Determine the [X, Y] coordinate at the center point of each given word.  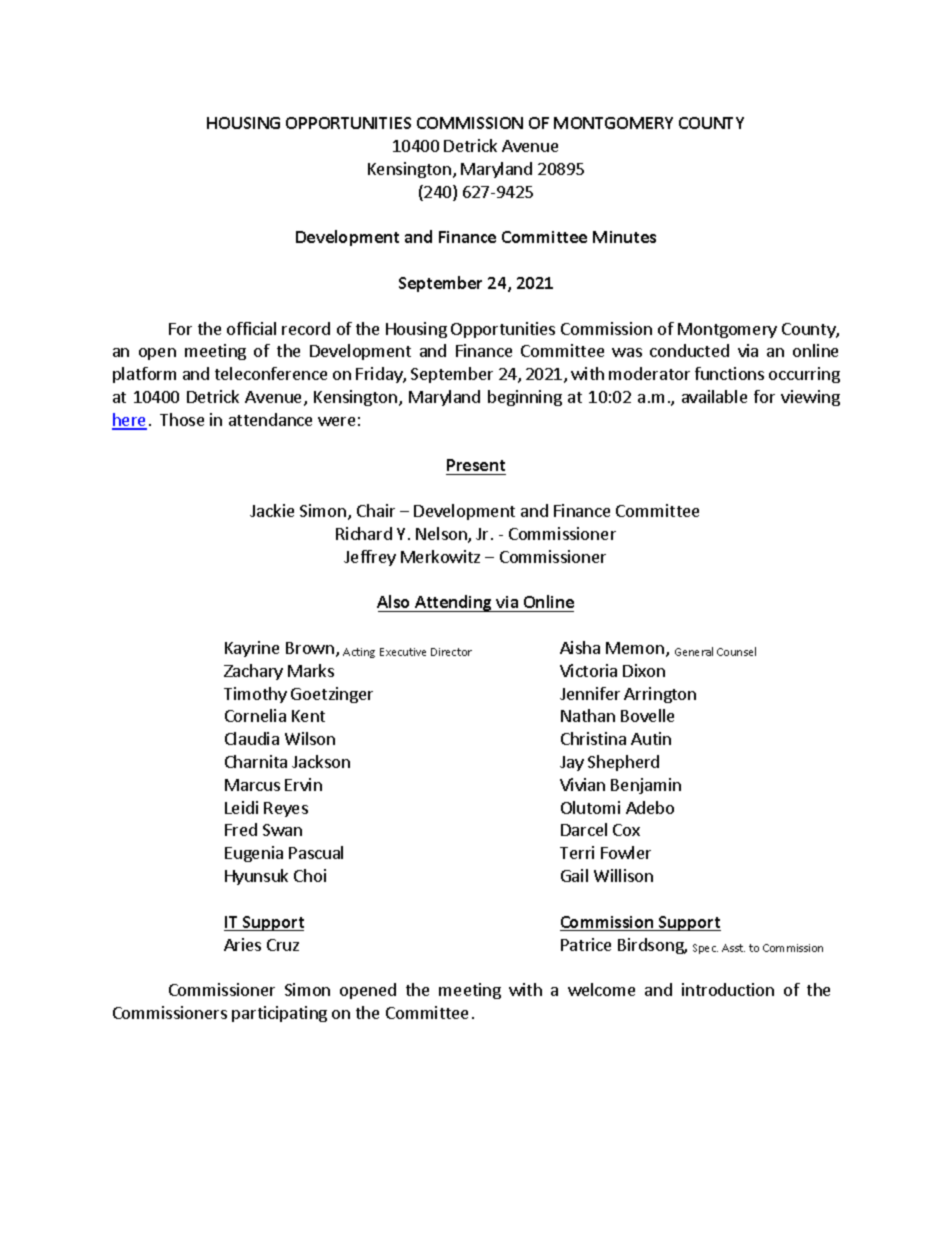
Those [182, 419]
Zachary [253, 672]
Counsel [736, 651]
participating [279, 1014]
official [251, 328]
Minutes [624, 237]
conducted [689, 350]
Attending [453, 603]
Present [476, 467]
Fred [241, 829]
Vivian [582, 784]
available [714, 396]
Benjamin [646, 786]
